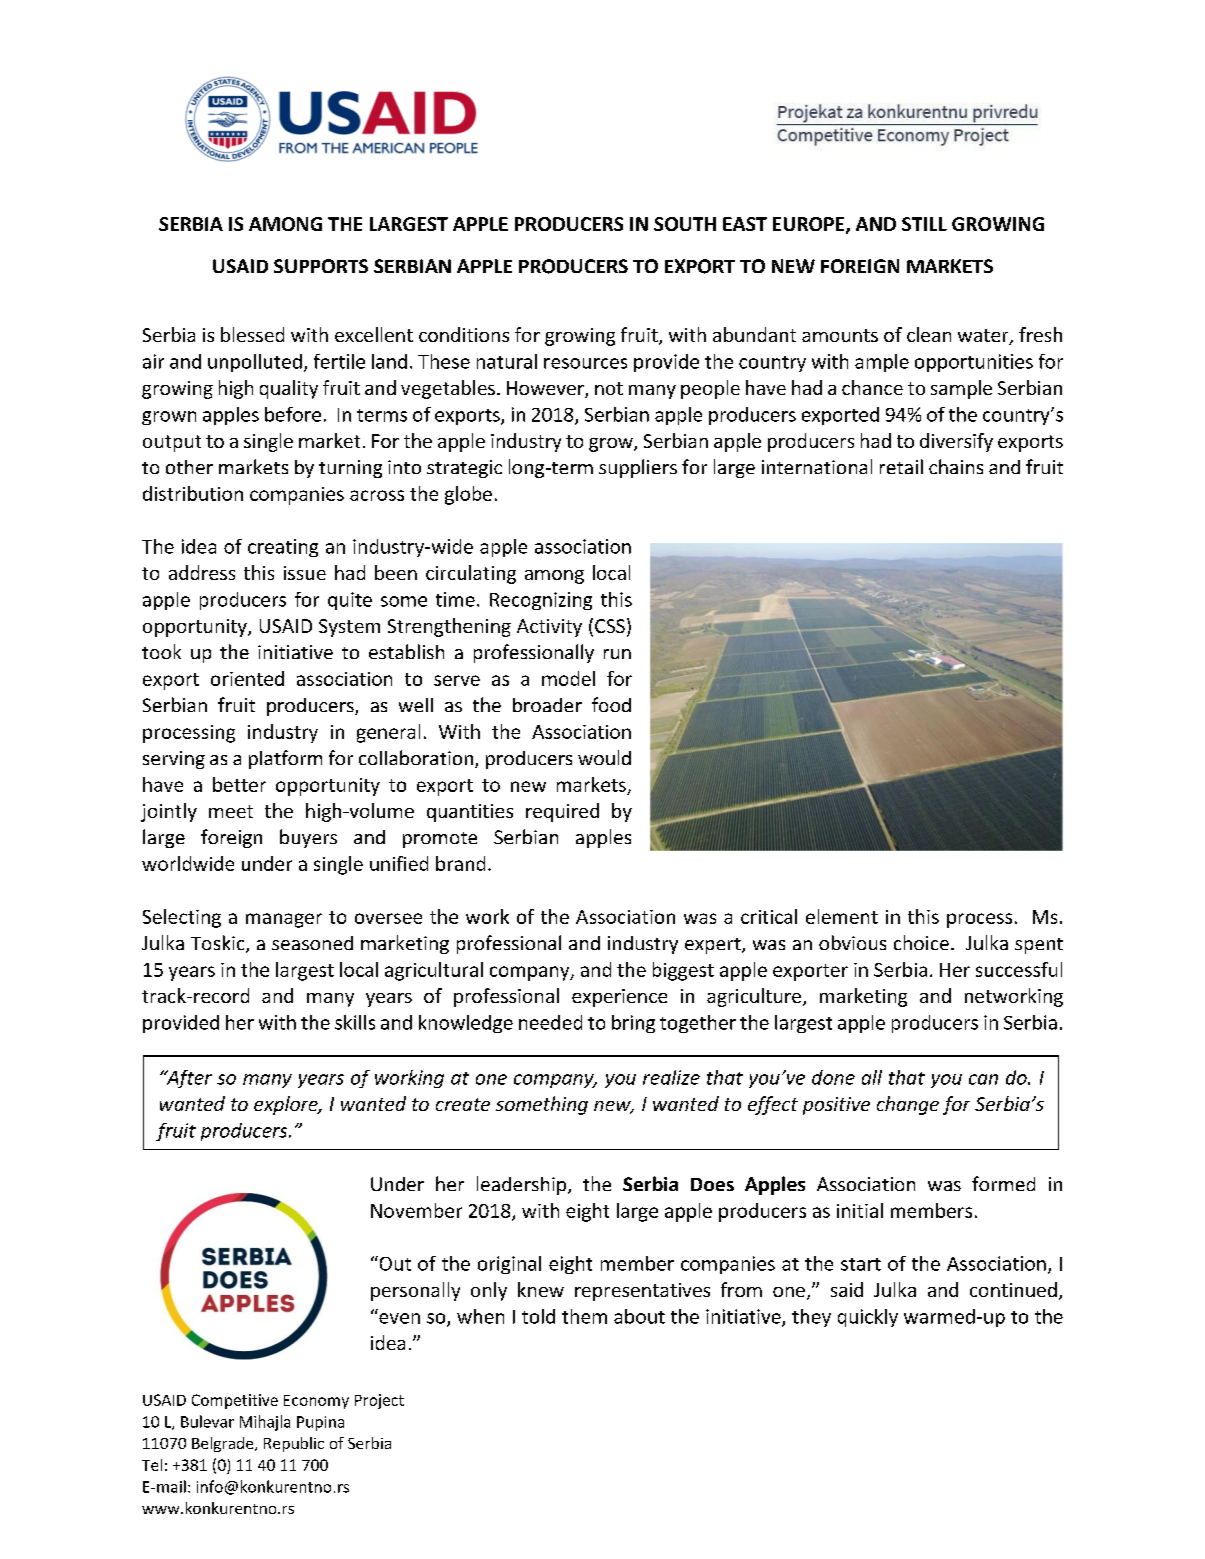 This screenshot has height=1559, width=1205. I want to click on SOUTH, so click(685, 224).
